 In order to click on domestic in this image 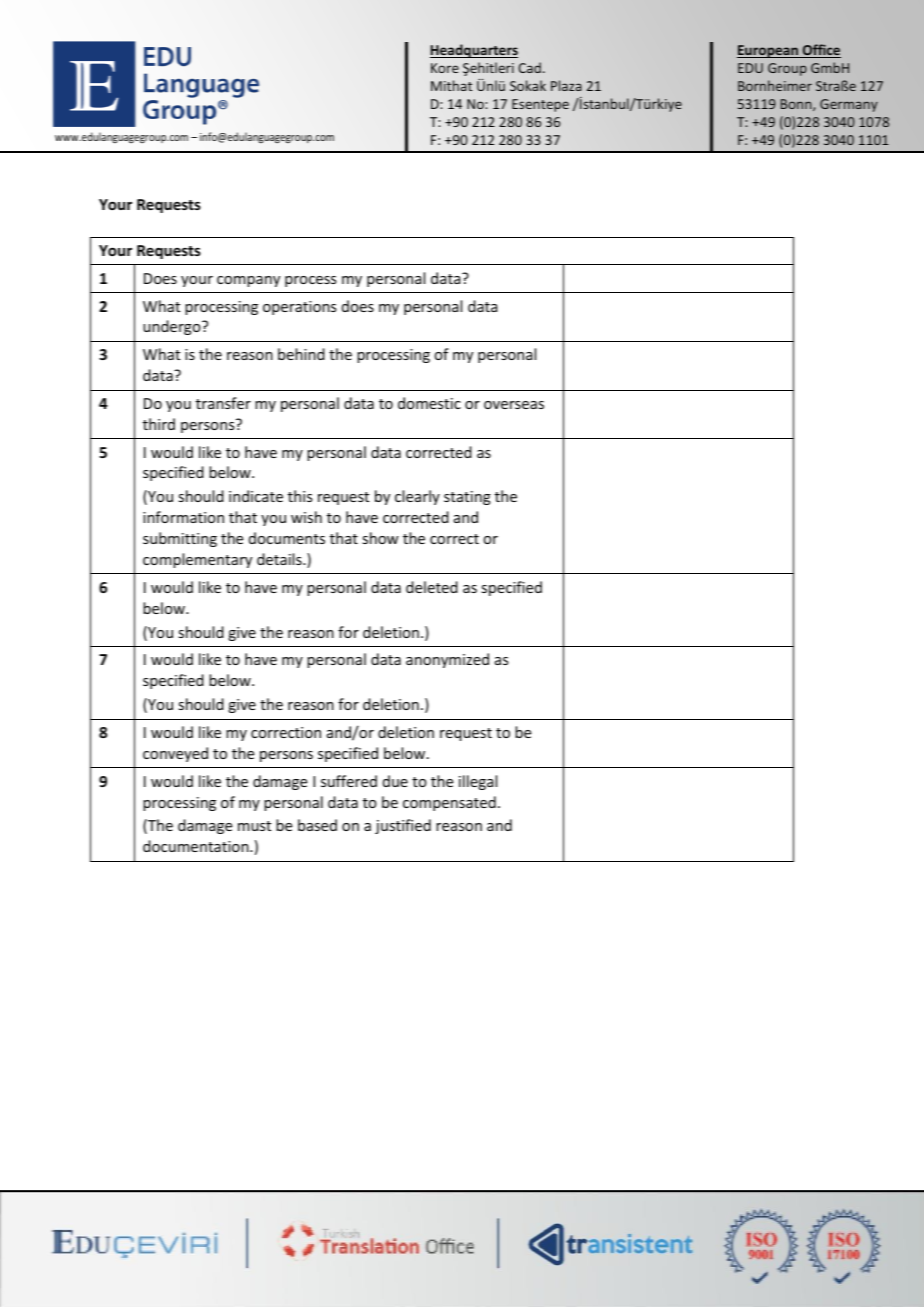, I will do `click(429, 403)`.
